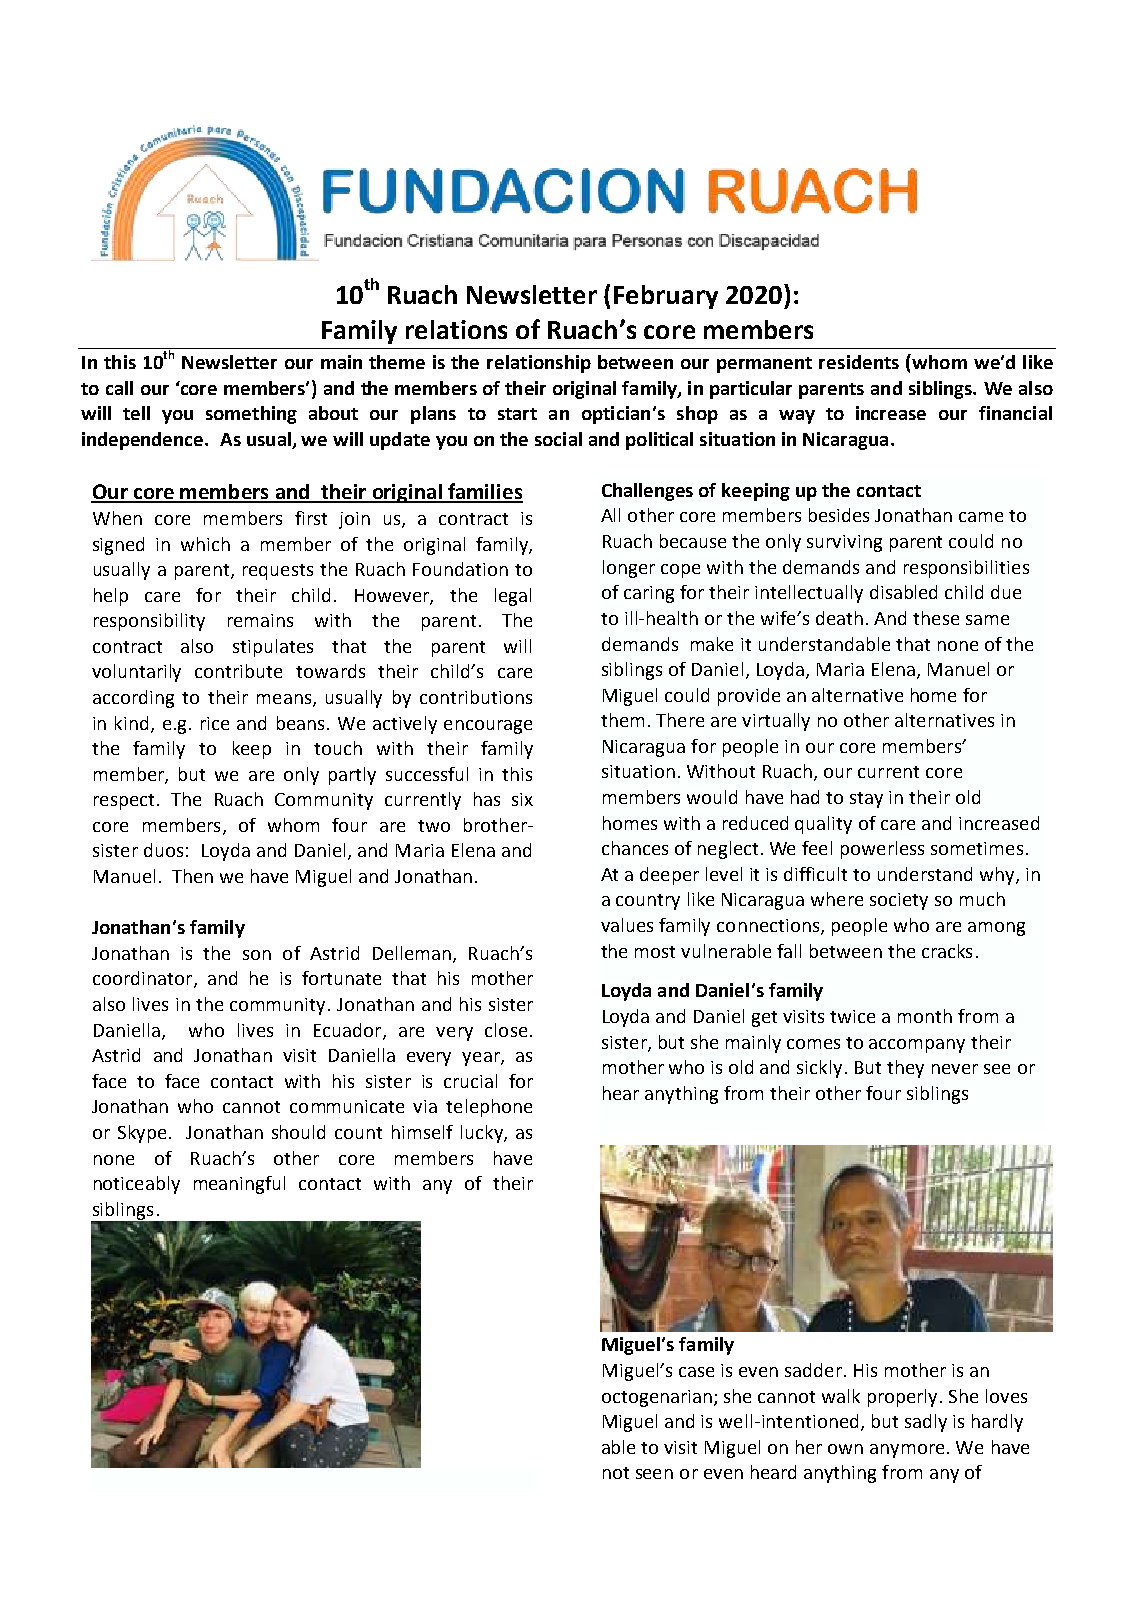  What do you see at coordinates (251, 415) in the page?
I see `something` at bounding box center [251, 415].
